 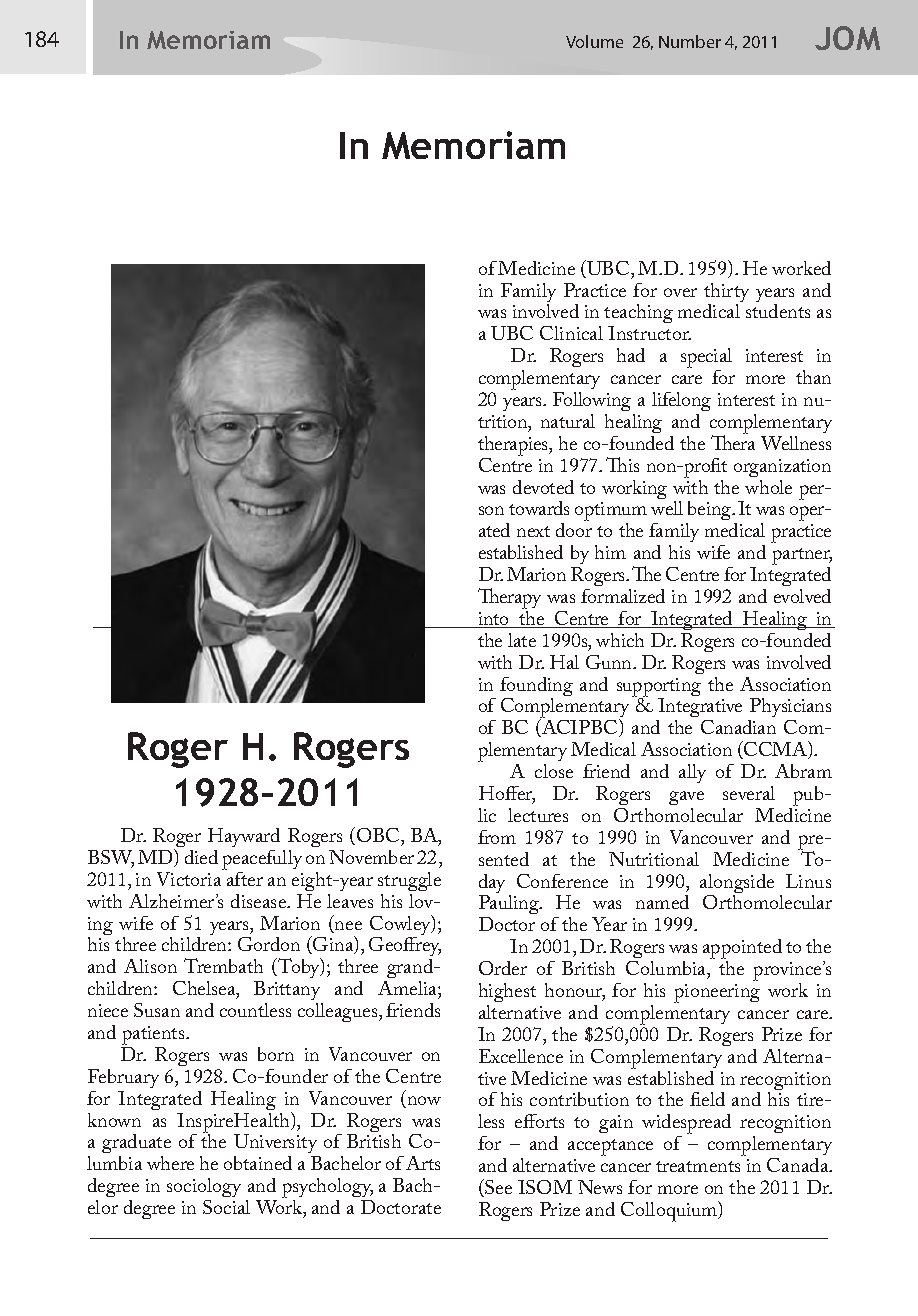 I want to click on JOM, so click(x=847, y=38).
